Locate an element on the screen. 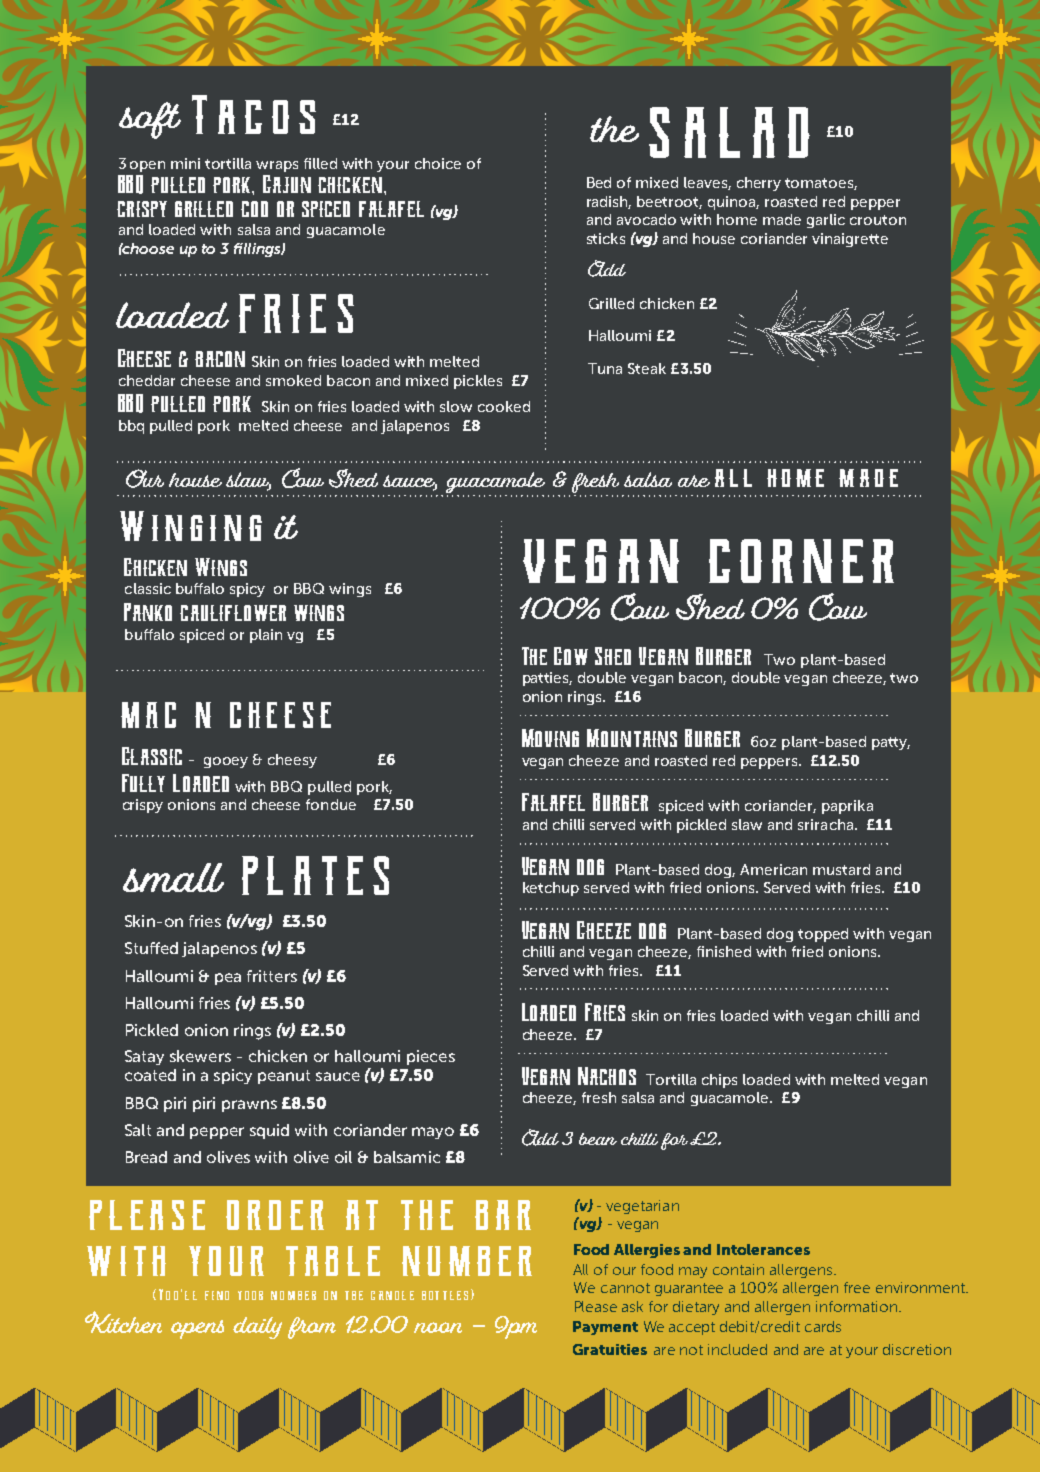  wraps is located at coordinates (277, 166).
